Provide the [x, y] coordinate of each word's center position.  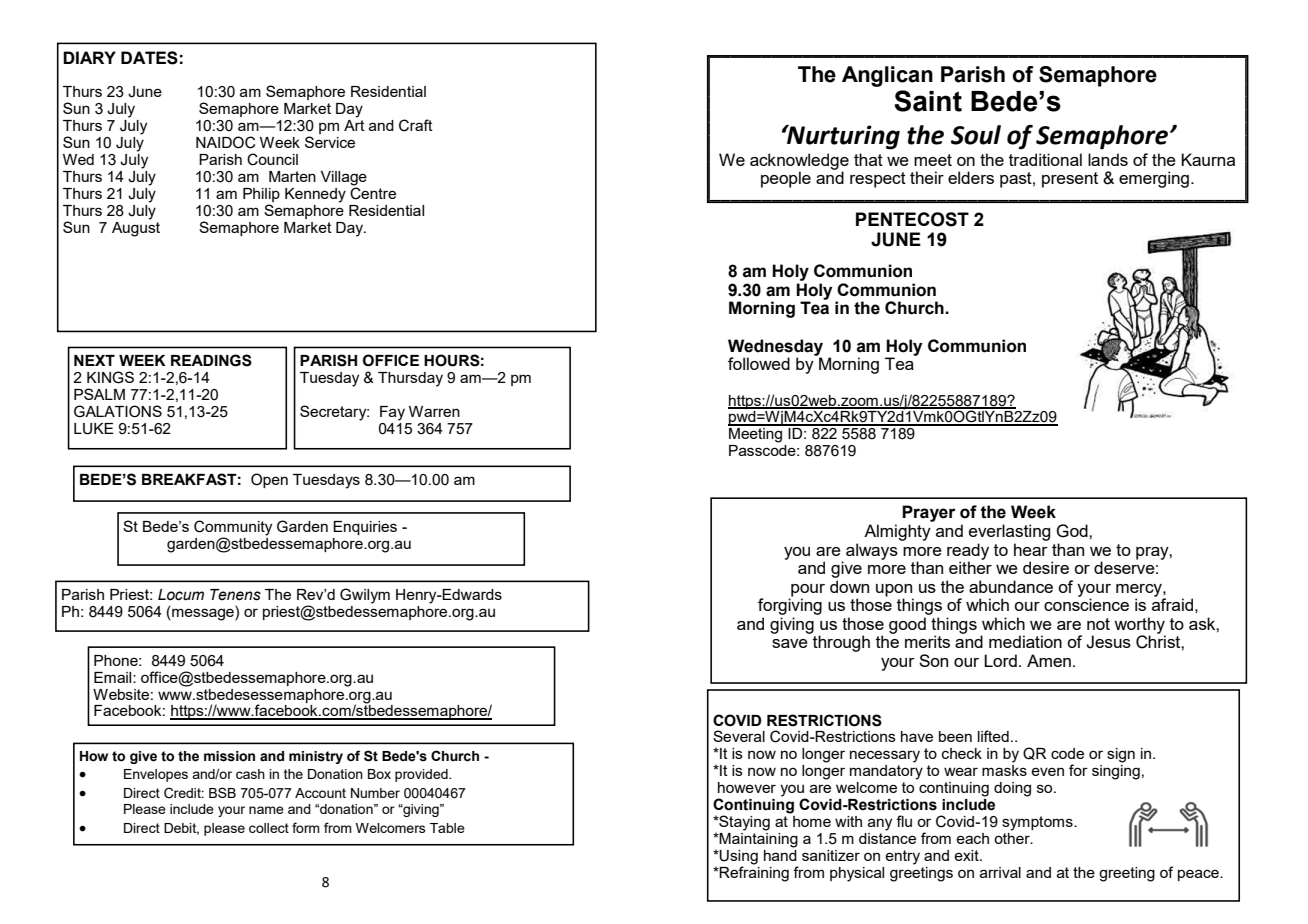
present [1070, 180]
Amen [1049, 660]
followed [759, 363]
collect [269, 828]
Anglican [887, 76]
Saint [928, 101]
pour [807, 591]
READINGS [211, 360]
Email [114, 677]
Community [233, 528]
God [1073, 531]
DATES [149, 58]
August [136, 228]
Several [739, 736]
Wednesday [775, 348]
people [786, 179]
